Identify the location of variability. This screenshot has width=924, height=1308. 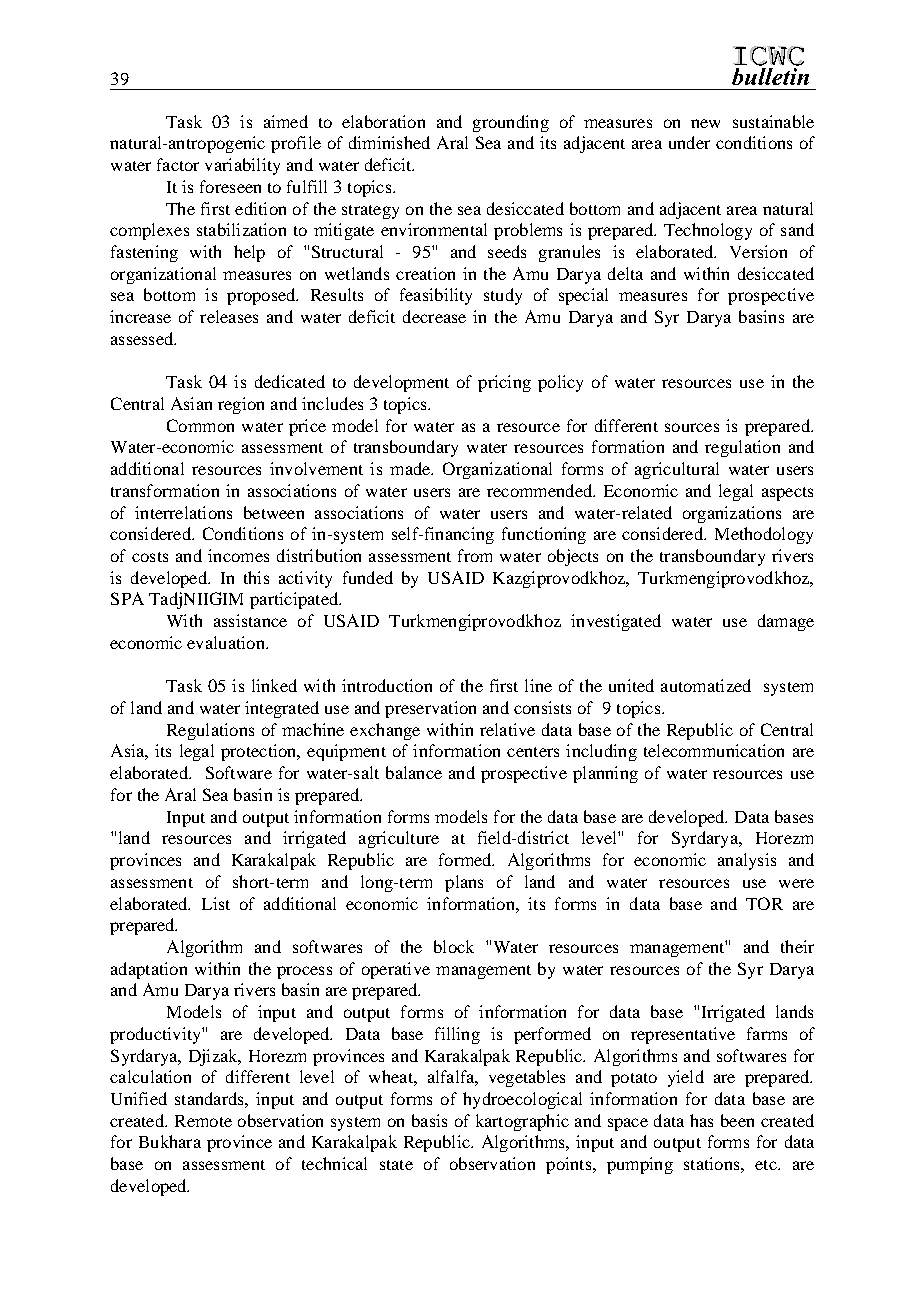
(242, 166).
